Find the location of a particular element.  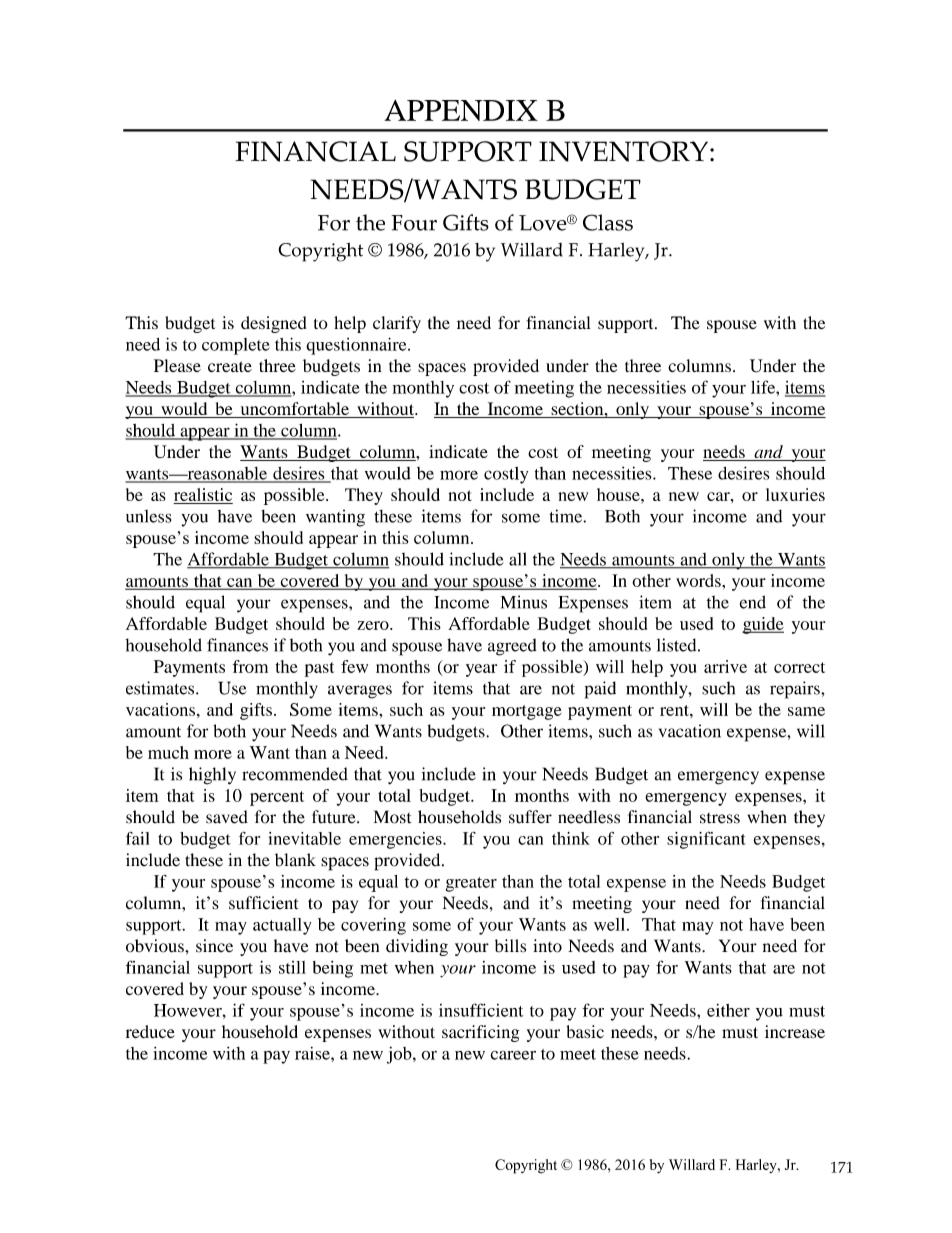

INVENTORY is located at coordinates (623, 151).
